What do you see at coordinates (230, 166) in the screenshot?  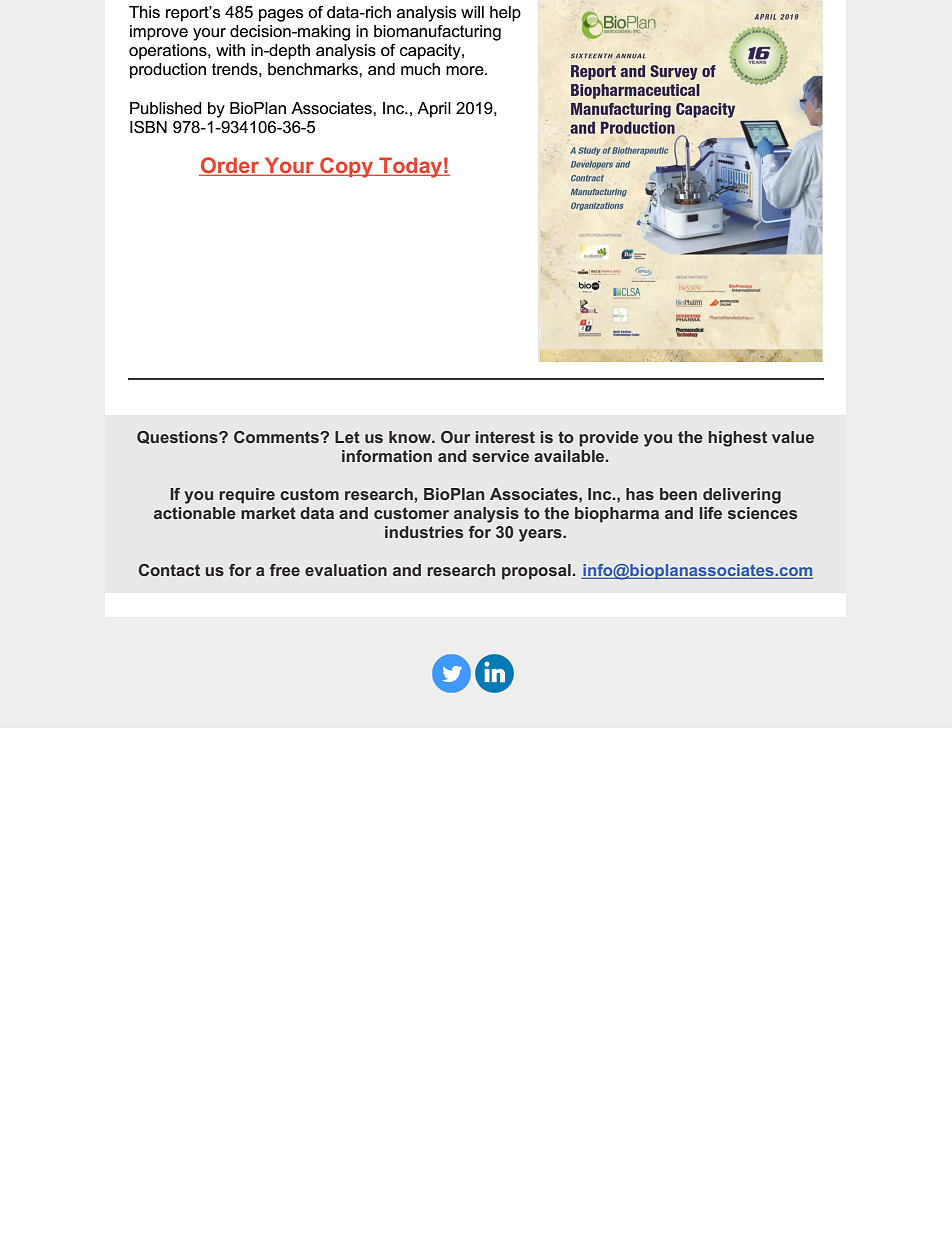 I see `Order` at bounding box center [230, 166].
